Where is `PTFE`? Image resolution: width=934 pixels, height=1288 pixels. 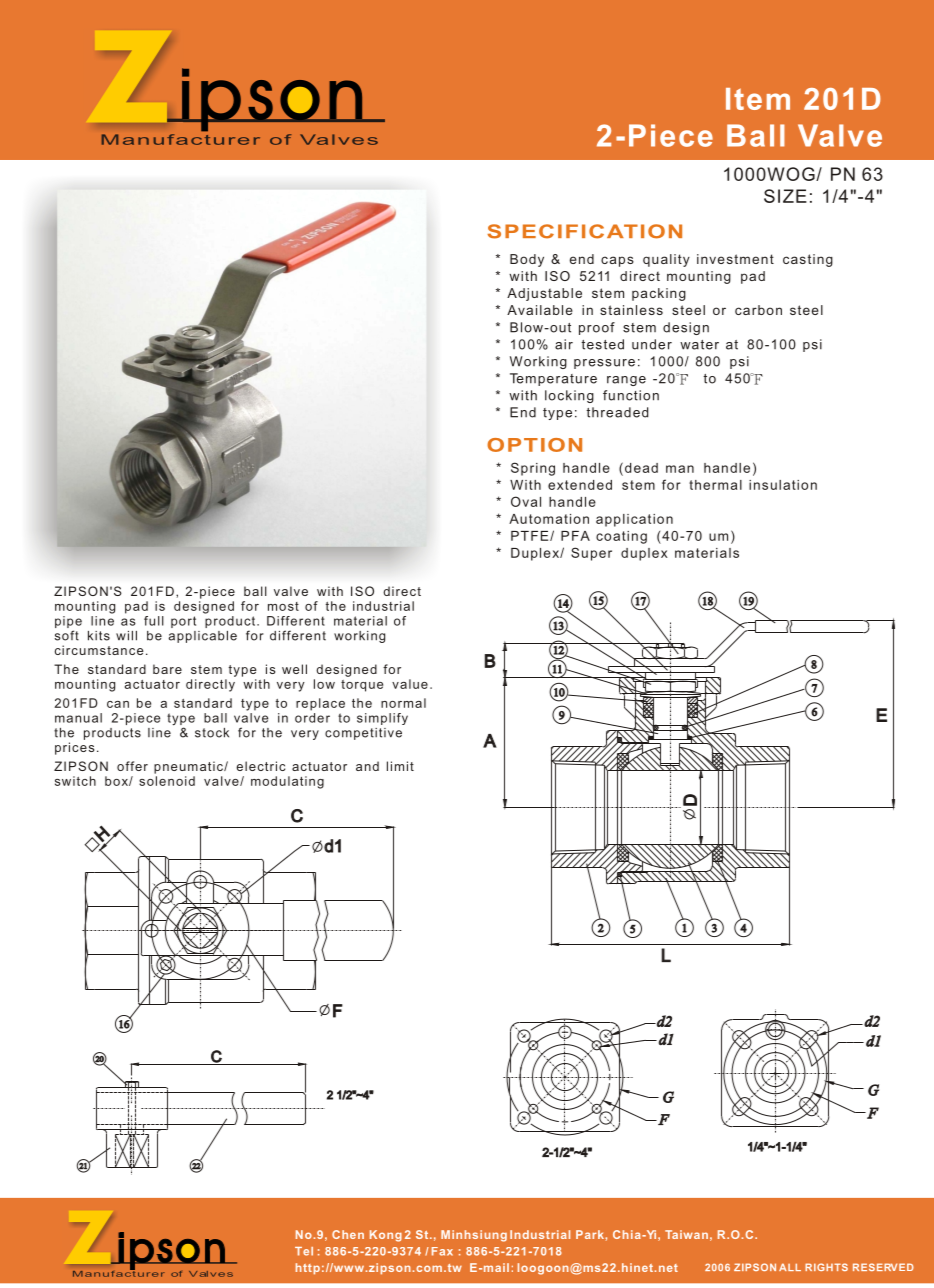
PTFE is located at coordinates (531, 536).
